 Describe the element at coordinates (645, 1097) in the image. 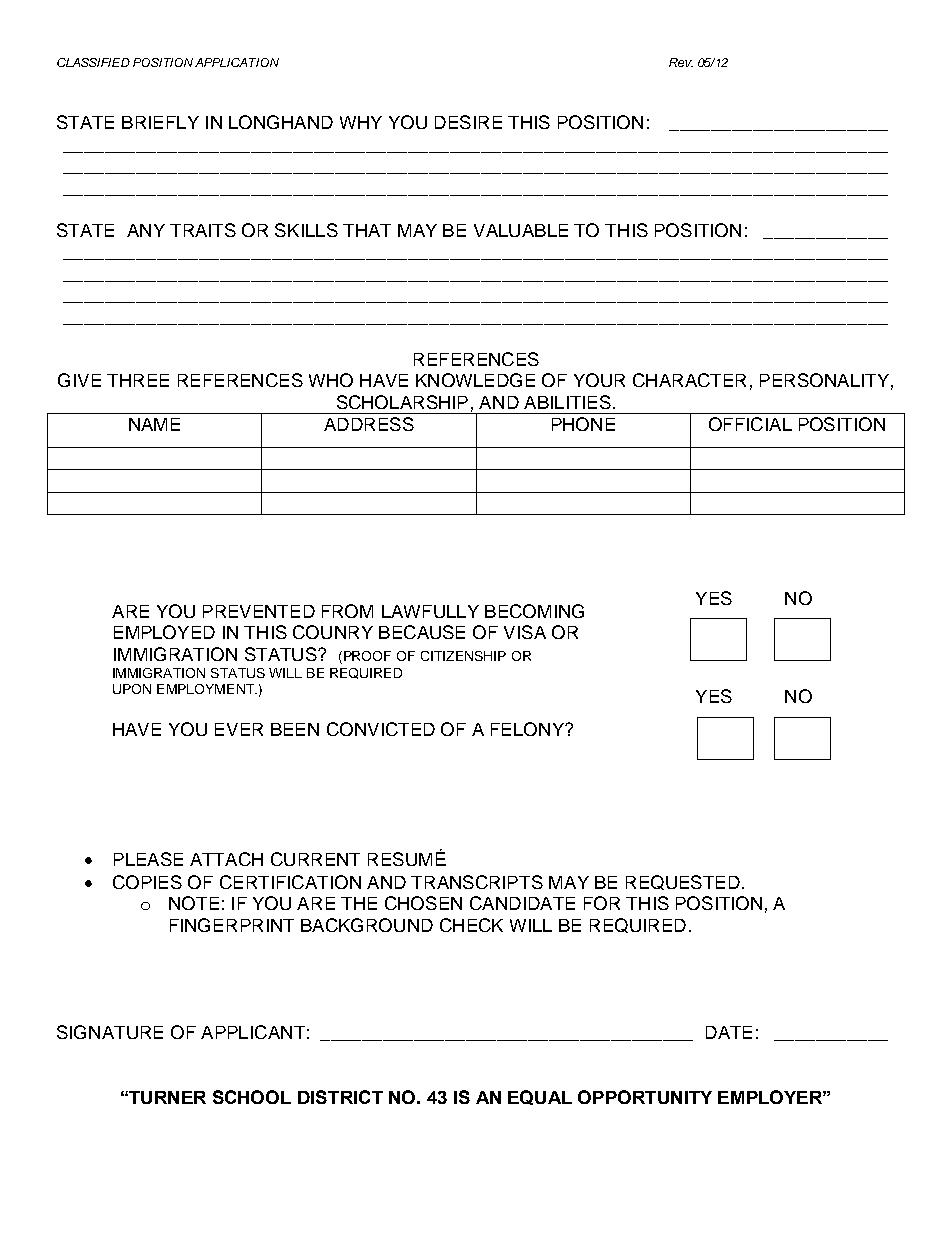

I see `OPPORTUNITY` at that location.
